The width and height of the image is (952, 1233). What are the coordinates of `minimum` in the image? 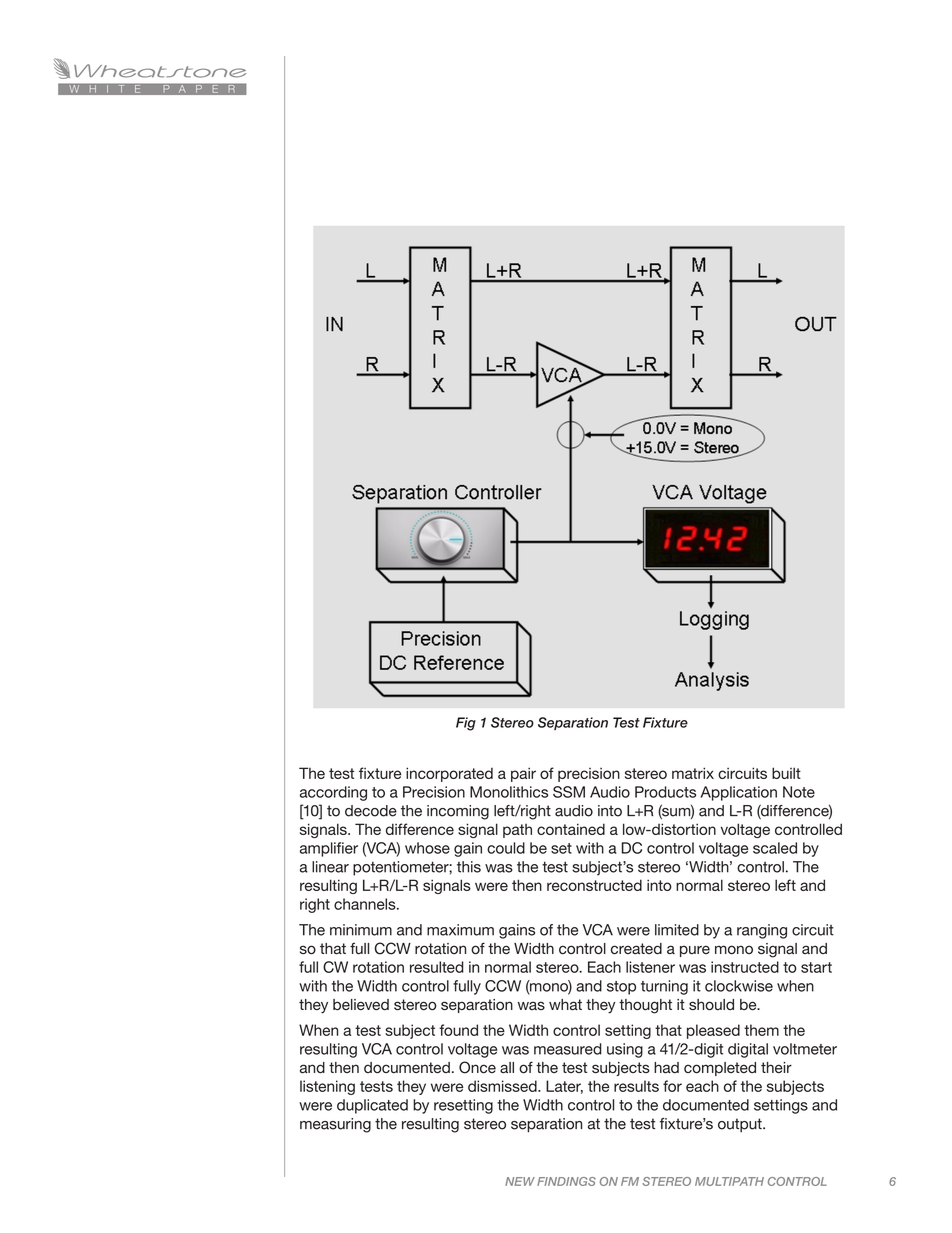 It's located at (361, 930).
